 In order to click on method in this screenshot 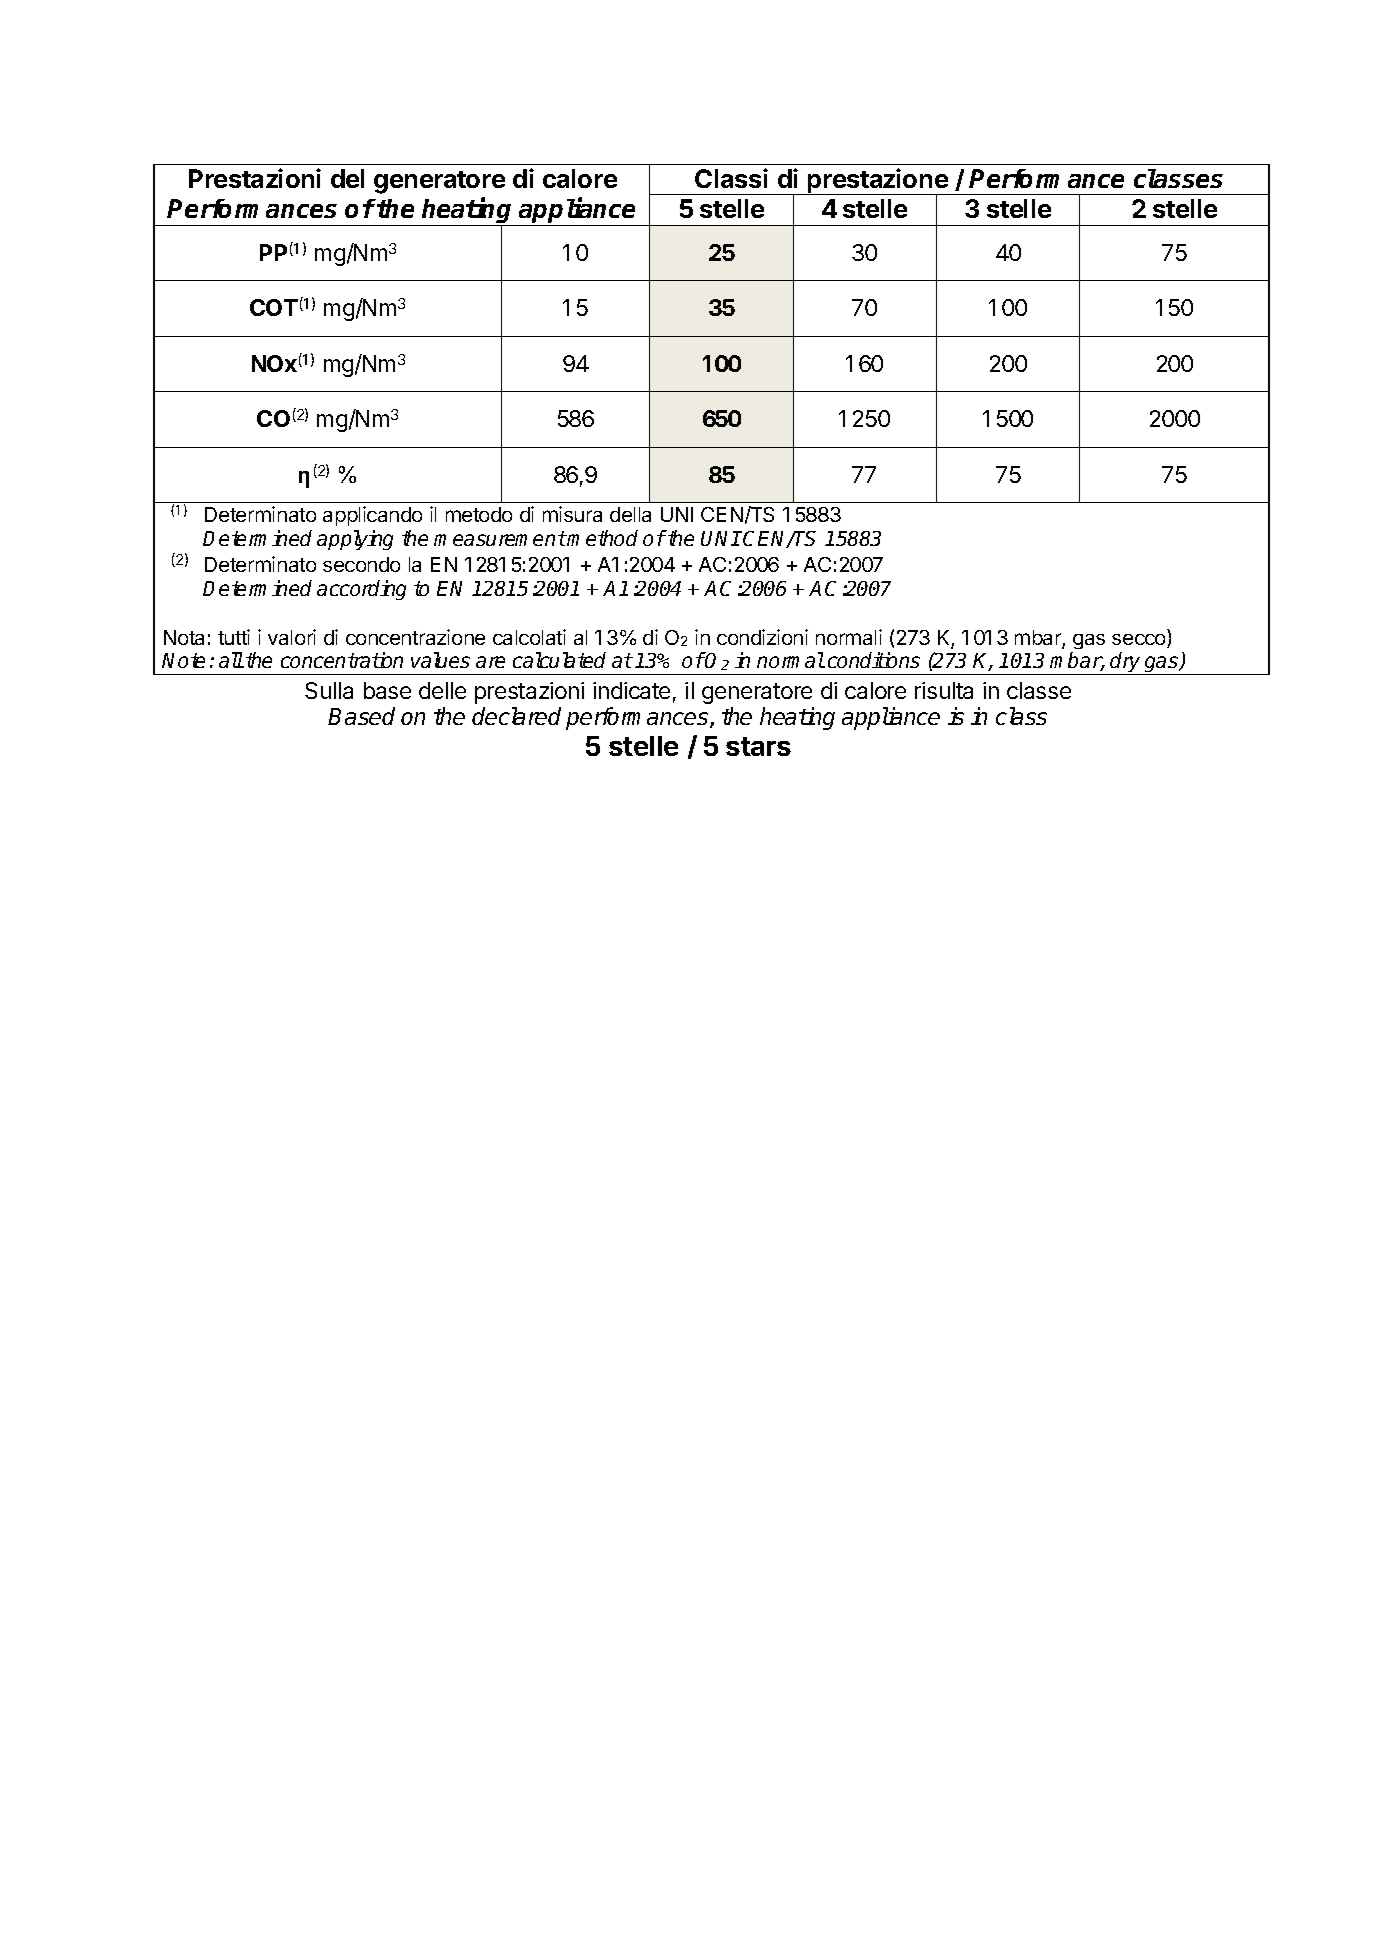, I will do `click(602, 538)`.
